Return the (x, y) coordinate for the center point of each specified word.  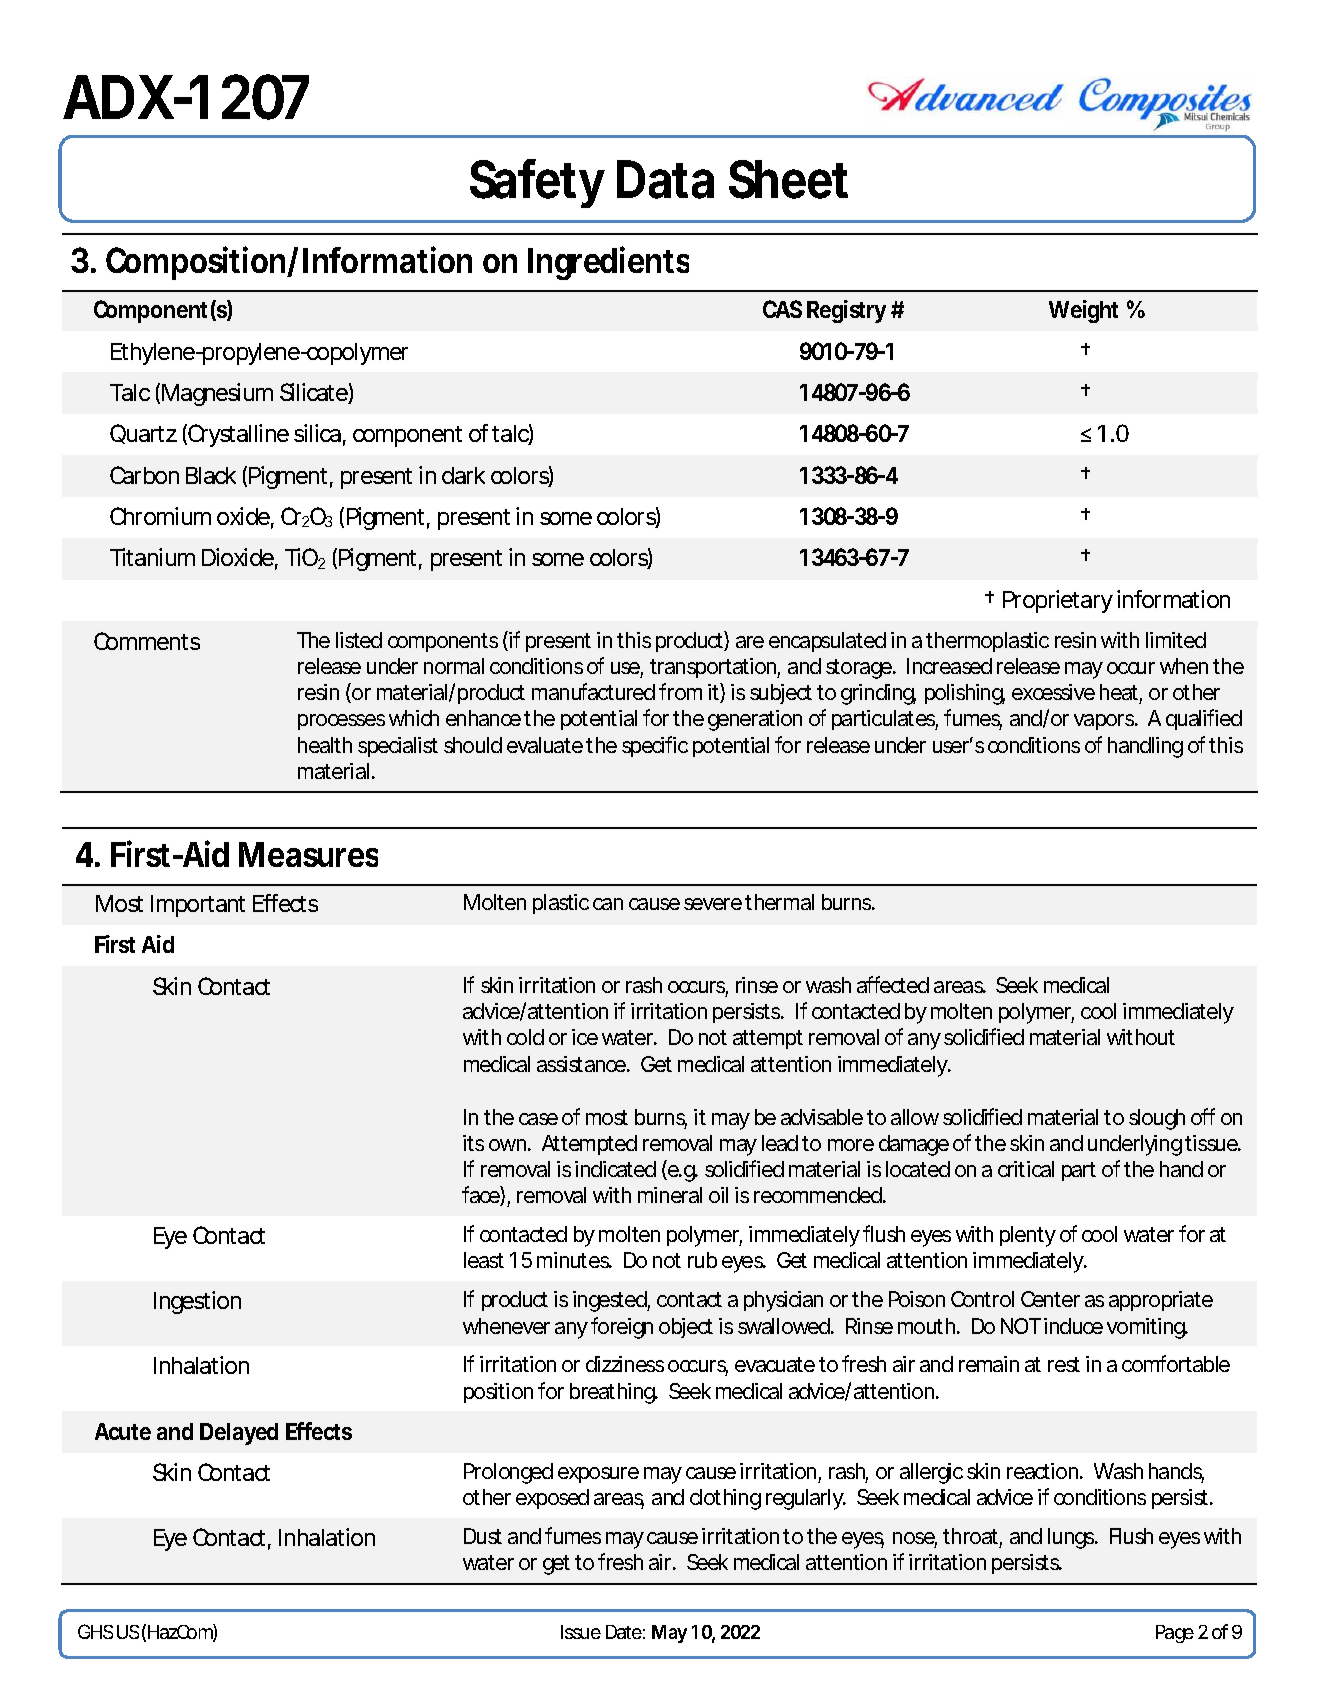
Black (211, 475)
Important (198, 906)
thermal (779, 902)
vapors (1104, 722)
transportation (713, 668)
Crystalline (237, 435)
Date (624, 1632)
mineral (670, 1195)
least (484, 1260)
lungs (1071, 1538)
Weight (1083, 311)
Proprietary (1057, 601)
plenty (1027, 1236)
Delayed (239, 1434)
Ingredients (608, 263)
